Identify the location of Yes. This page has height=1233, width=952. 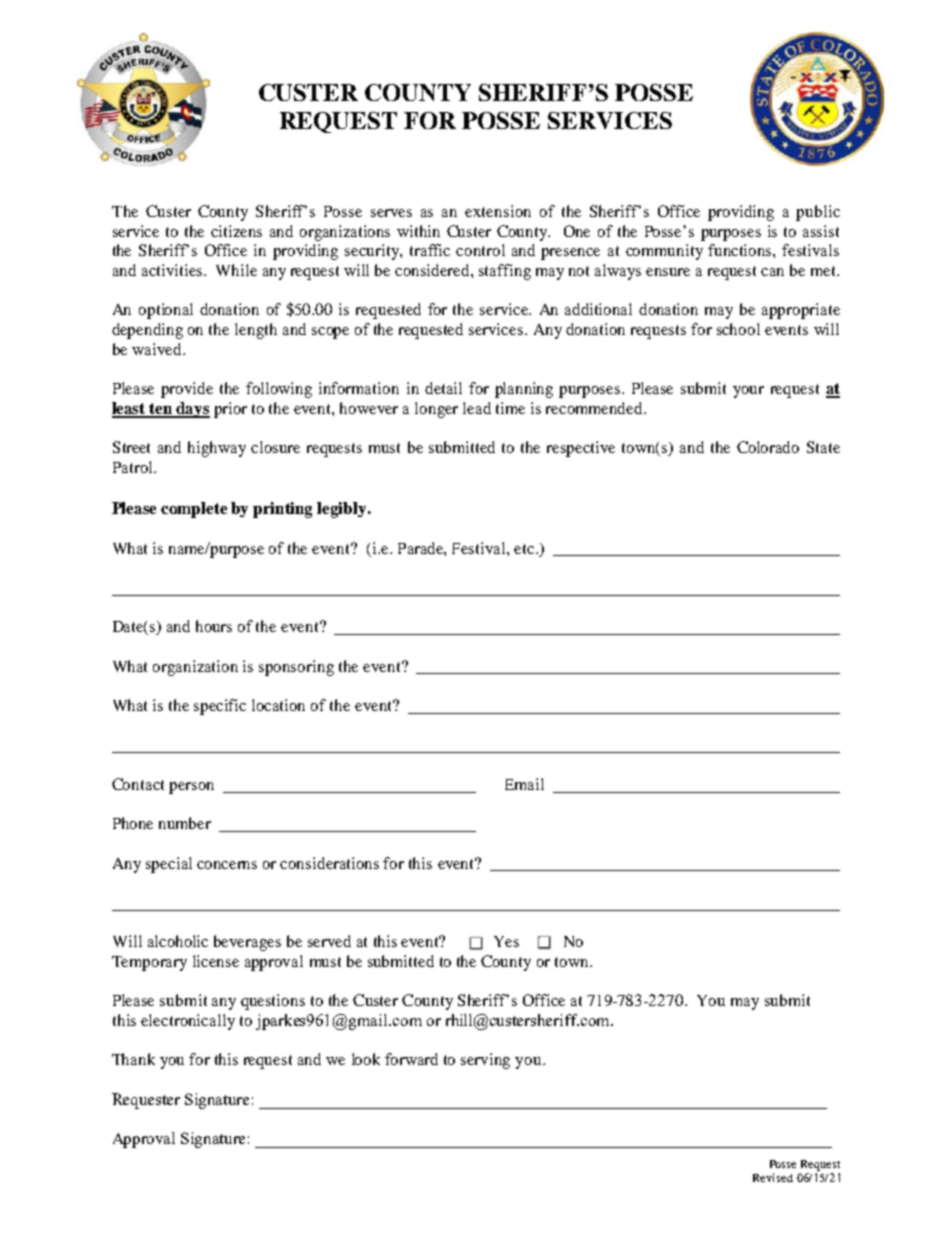
(506, 941).
